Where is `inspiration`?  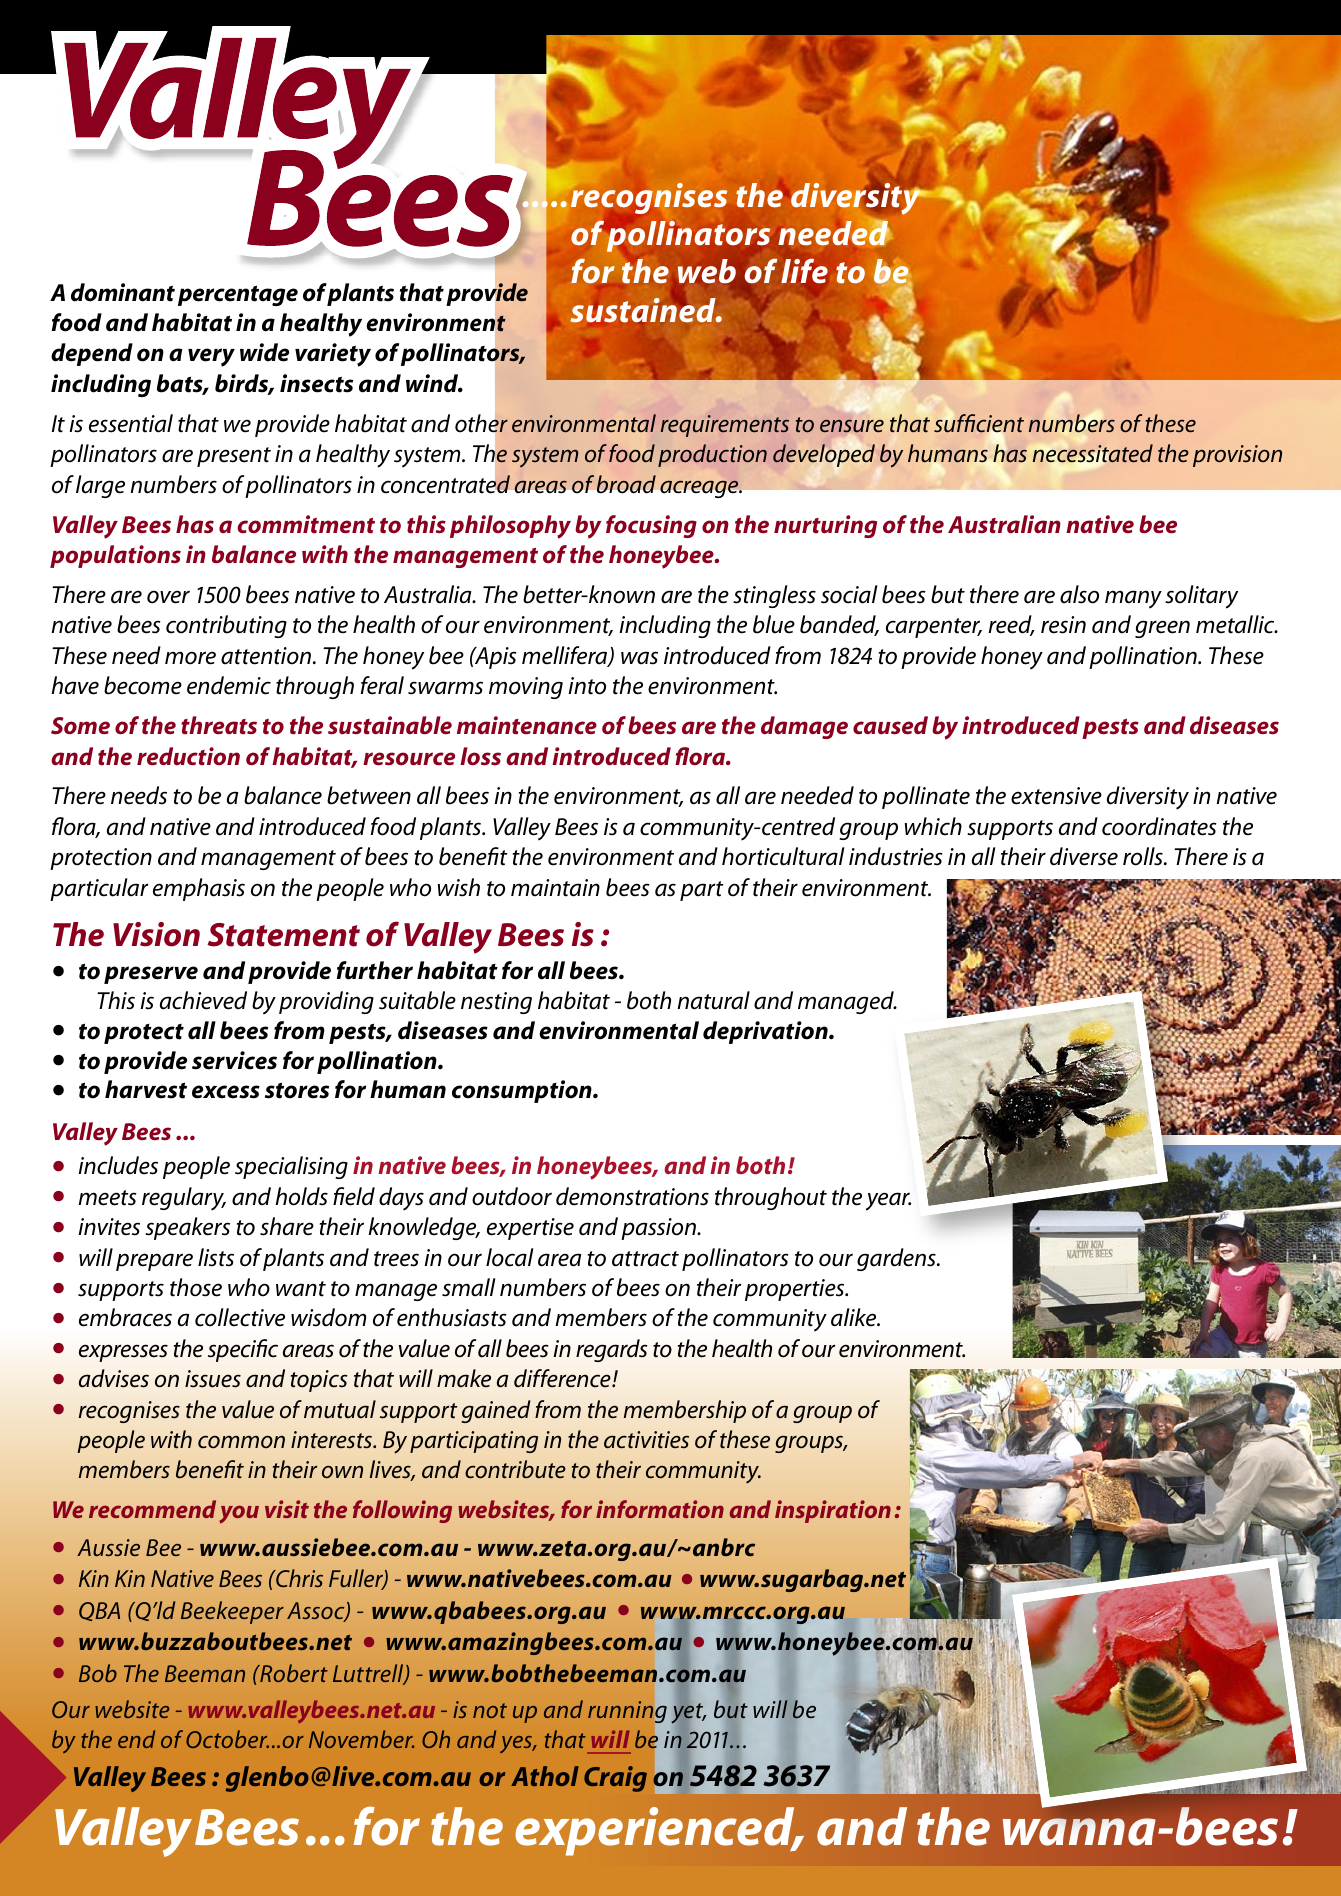
inspiration is located at coordinates (833, 1511).
